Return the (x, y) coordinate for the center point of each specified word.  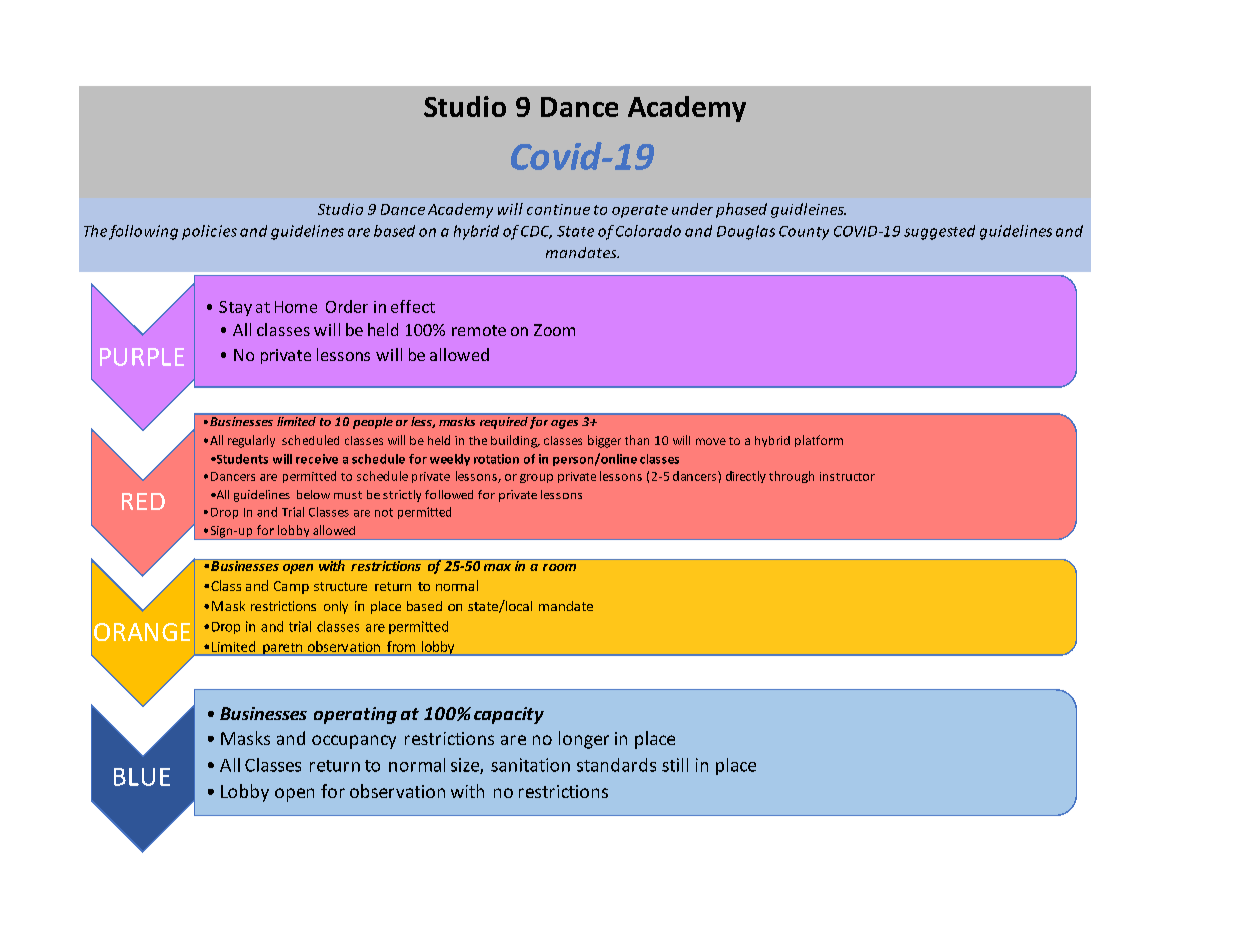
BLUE (142, 777)
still (675, 765)
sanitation (530, 765)
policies (209, 232)
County (804, 233)
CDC (536, 232)
